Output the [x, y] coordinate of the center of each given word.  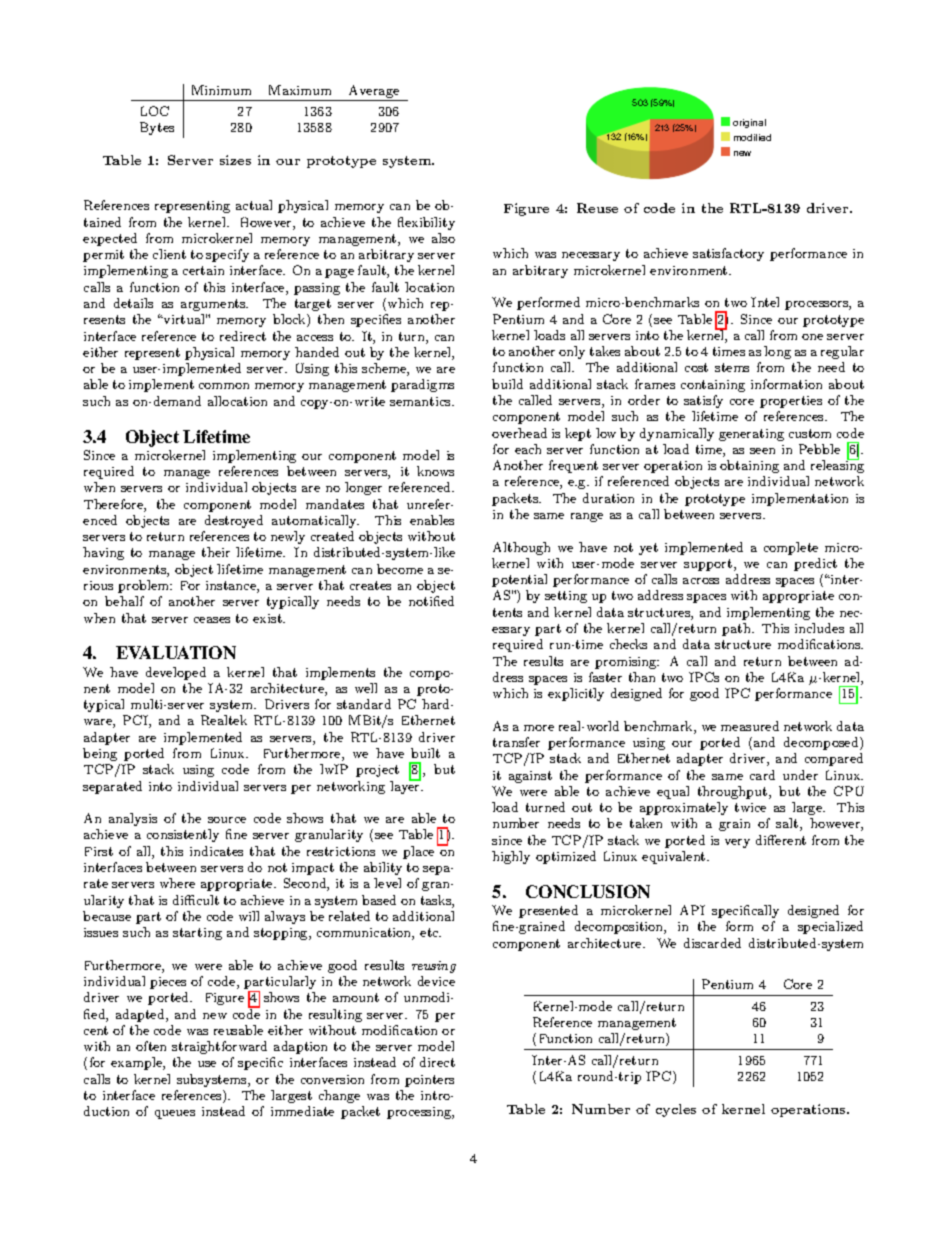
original [749, 123]
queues [175, 1114]
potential [519, 580]
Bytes [157, 128]
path [737, 629]
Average [374, 91]
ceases [212, 620]
